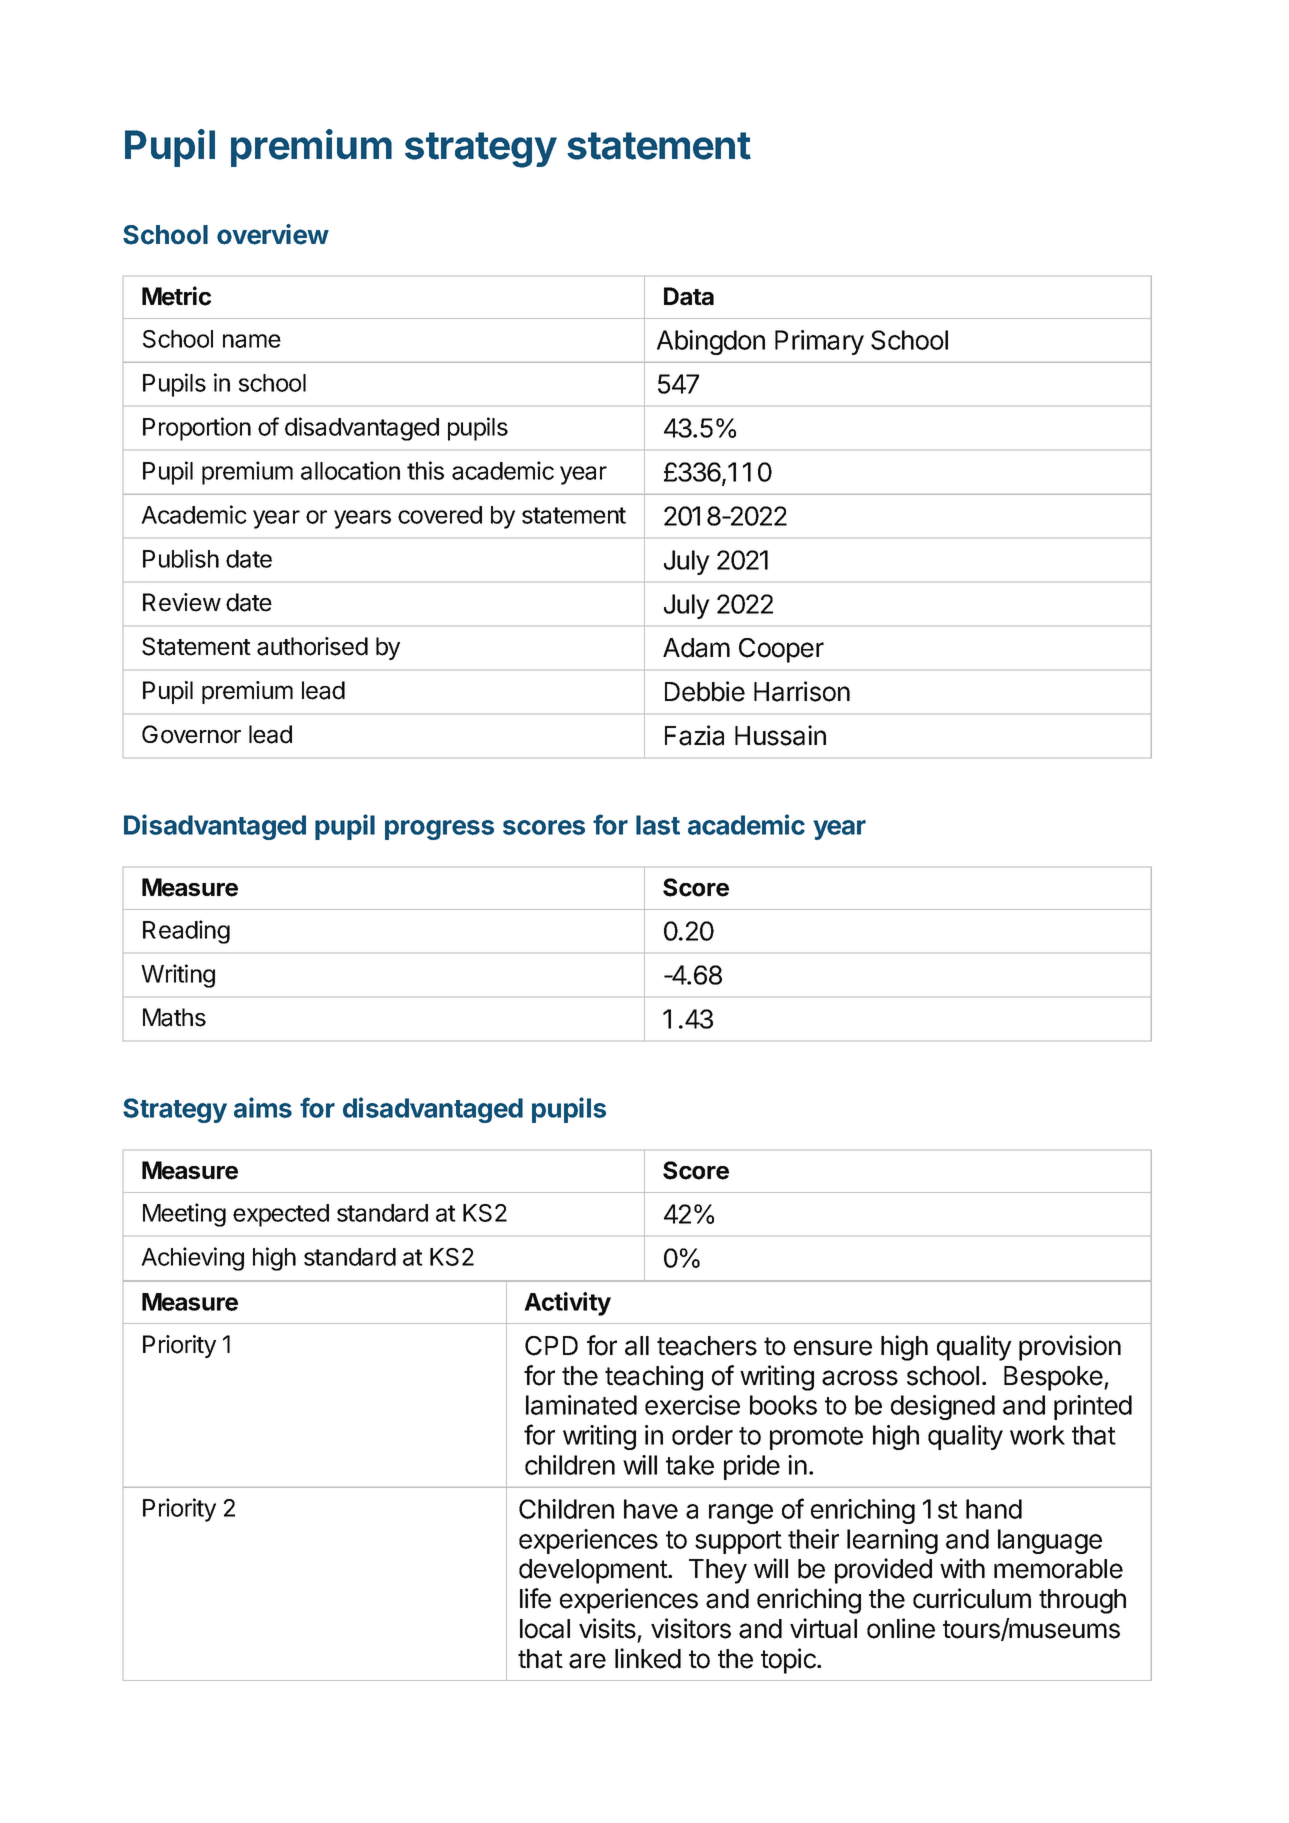  I want to click on curriculum, so click(972, 1598).
